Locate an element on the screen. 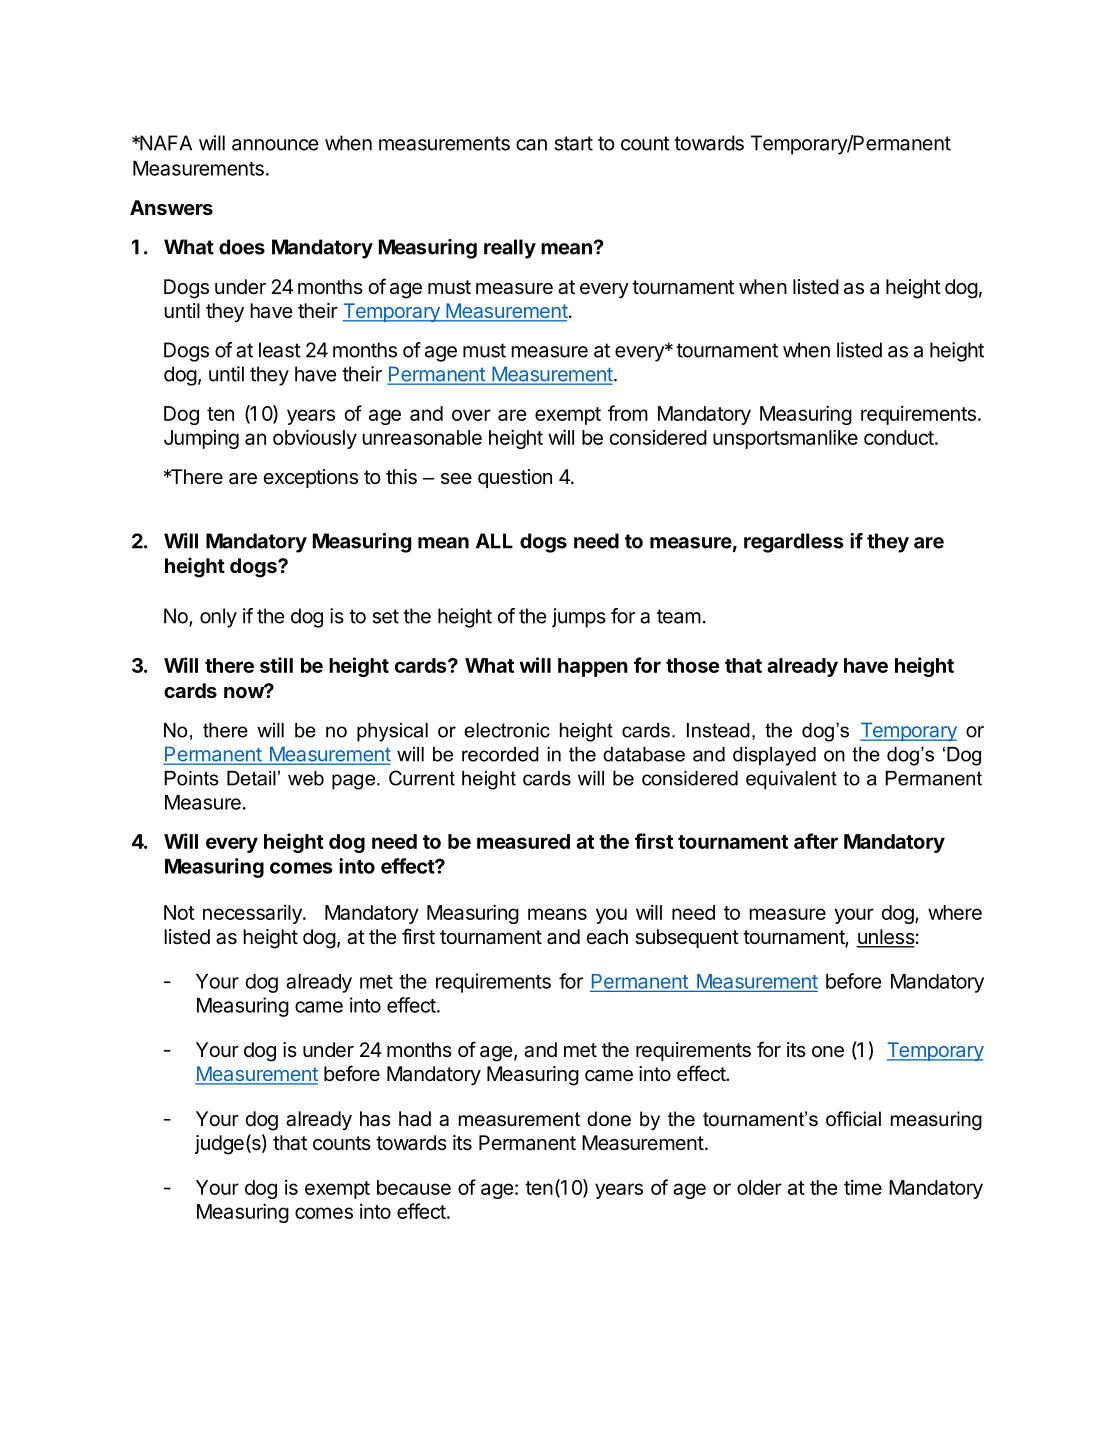 The width and height of the screenshot is (1113, 1441). has is located at coordinates (375, 1119).
